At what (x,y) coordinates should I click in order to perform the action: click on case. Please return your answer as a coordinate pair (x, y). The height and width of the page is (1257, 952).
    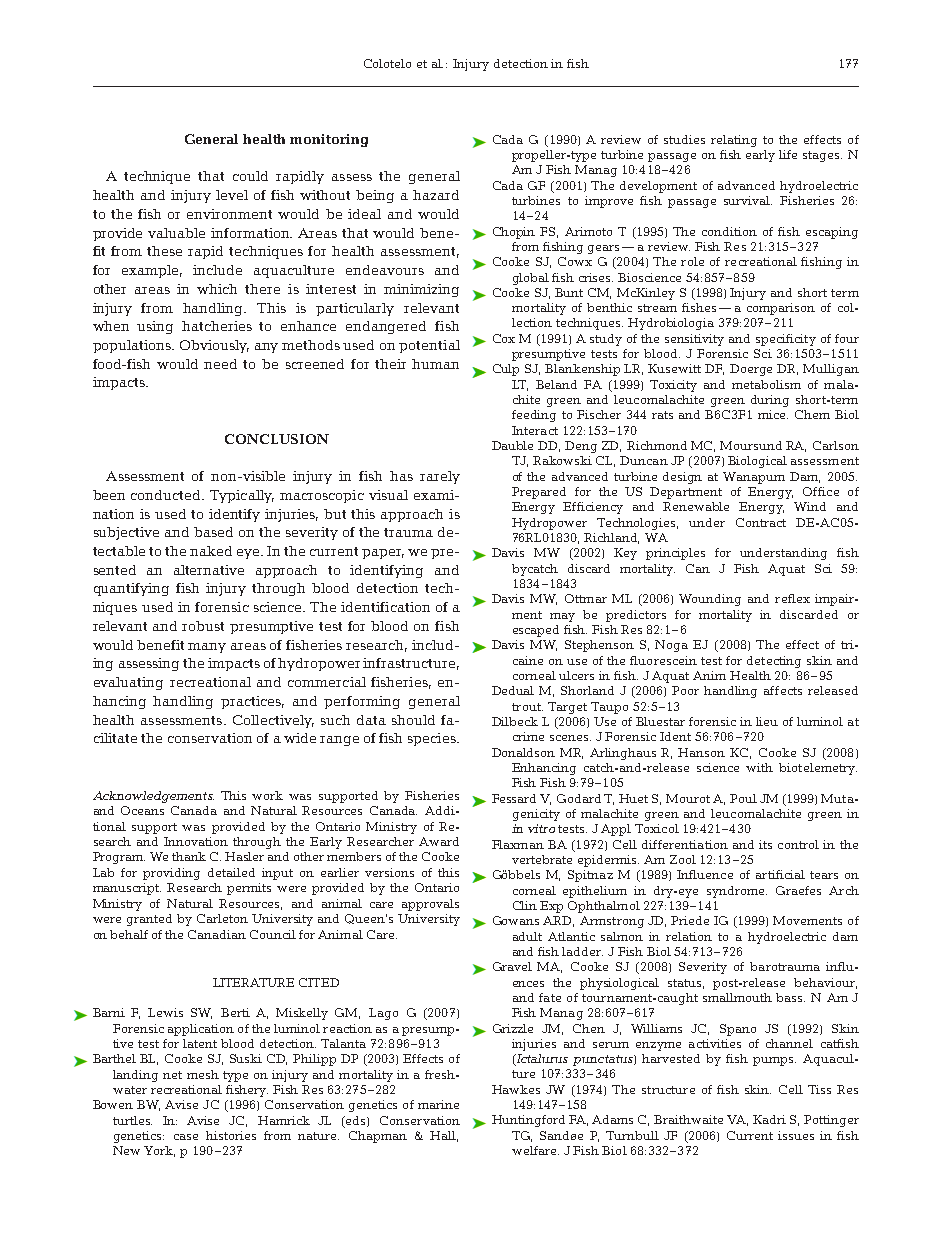
    Looking at the image, I should click on (186, 1137).
